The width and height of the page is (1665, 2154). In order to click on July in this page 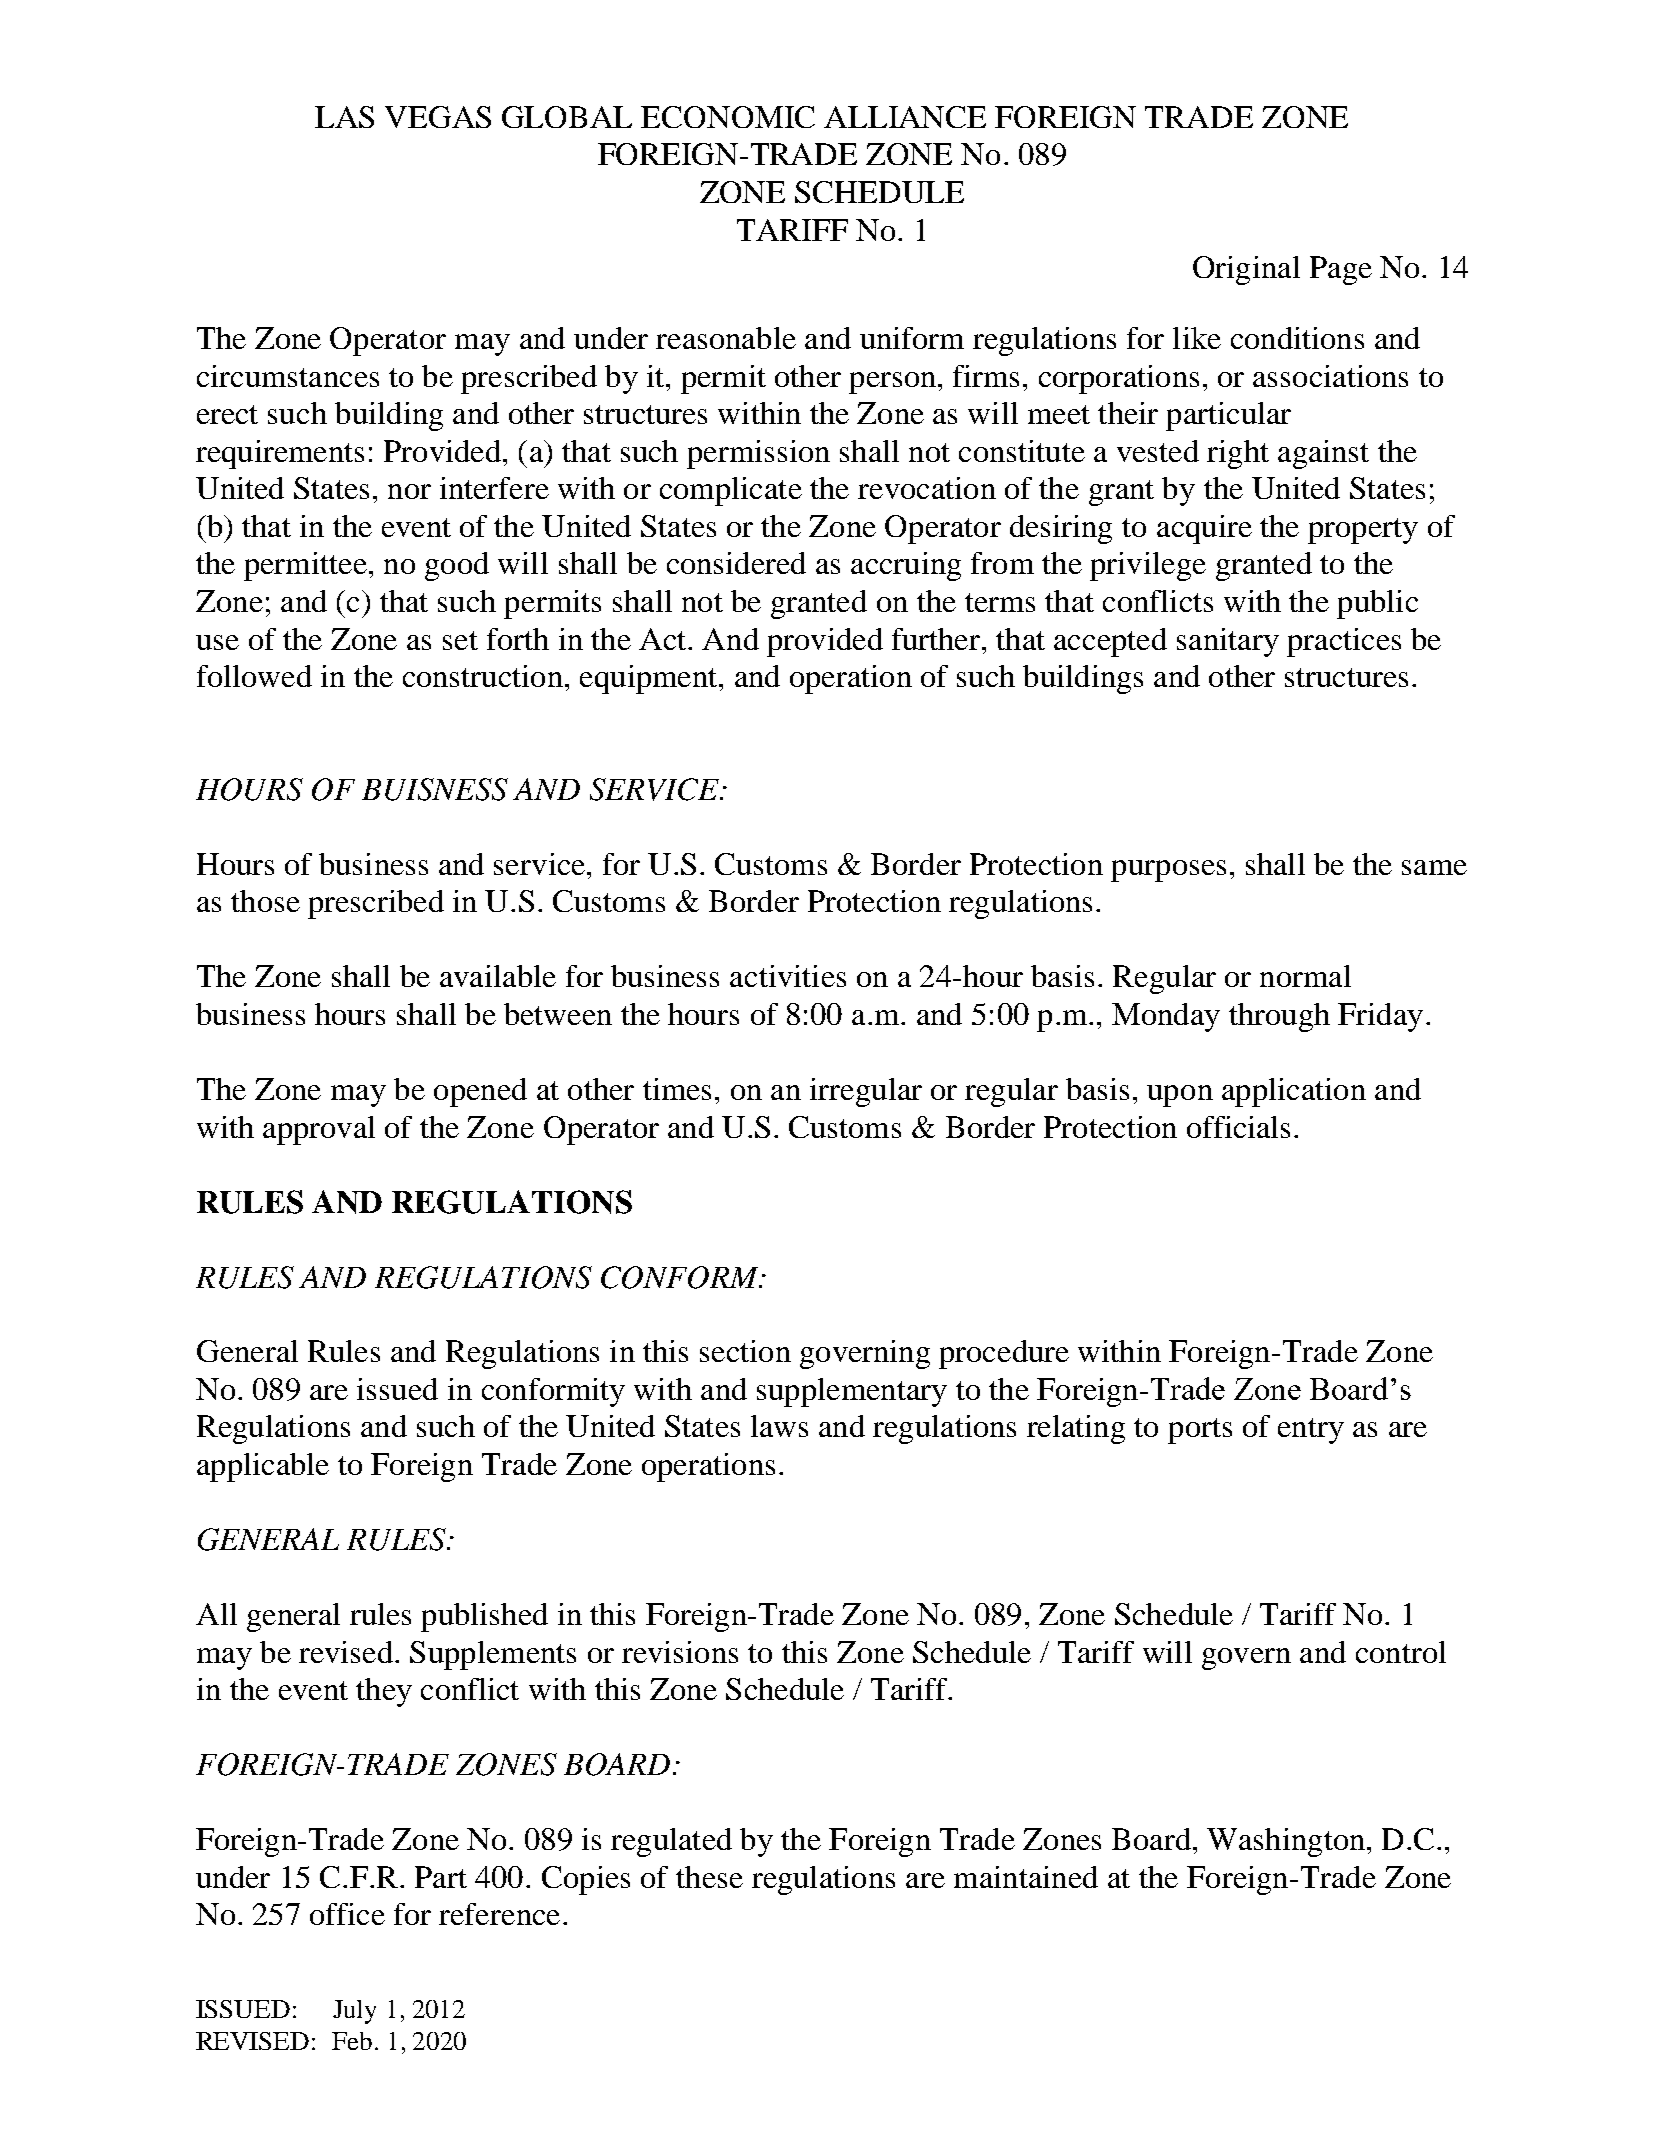, I will do `click(354, 2012)`.
